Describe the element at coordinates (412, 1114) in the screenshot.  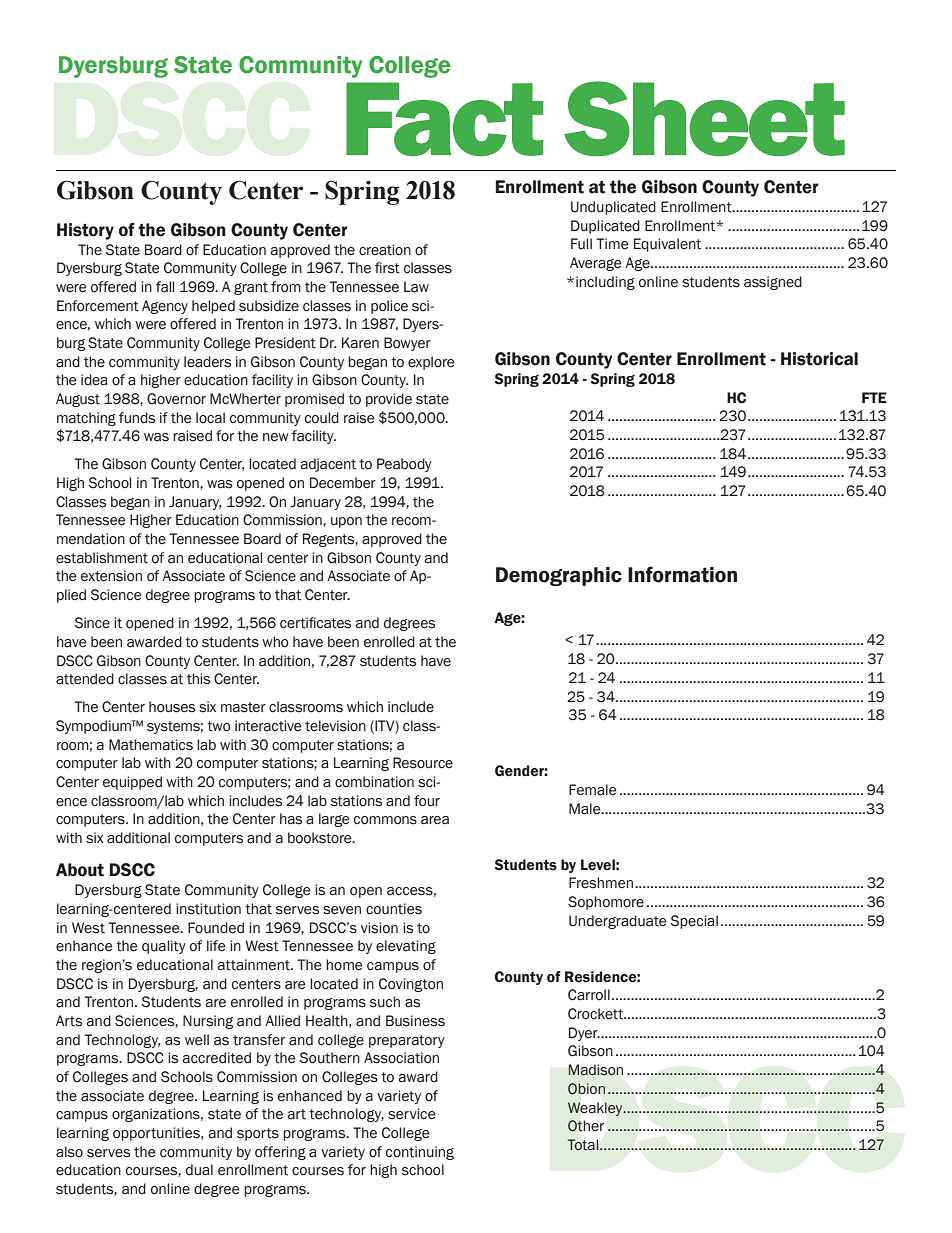
I see `service` at that location.
